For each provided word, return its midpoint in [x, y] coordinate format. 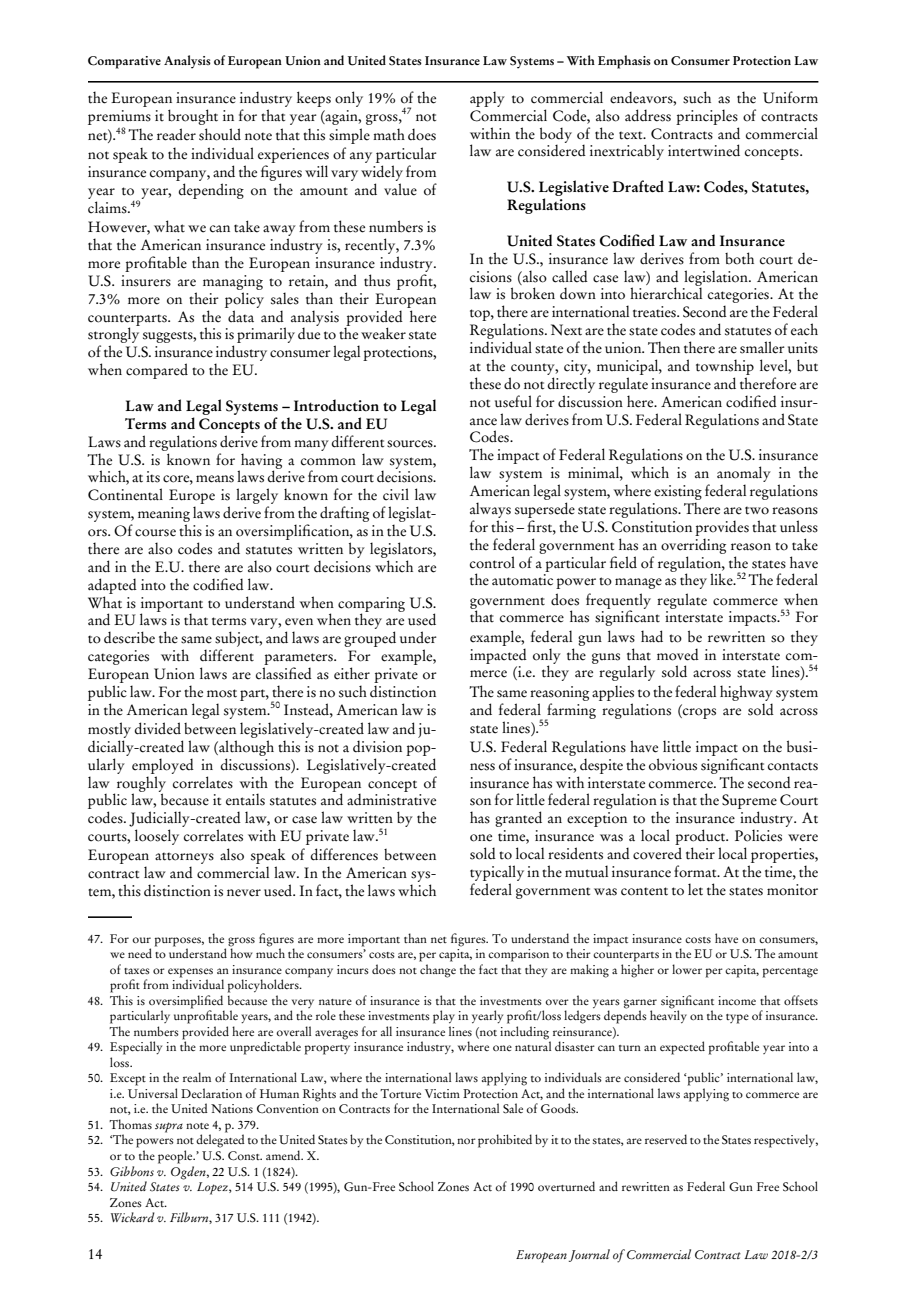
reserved [666, 1139]
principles [707, 117]
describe [129, 637]
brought [193, 117]
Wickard [133, 1217]
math [389, 134]
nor [466, 1141]
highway [746, 693]
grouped [370, 639]
